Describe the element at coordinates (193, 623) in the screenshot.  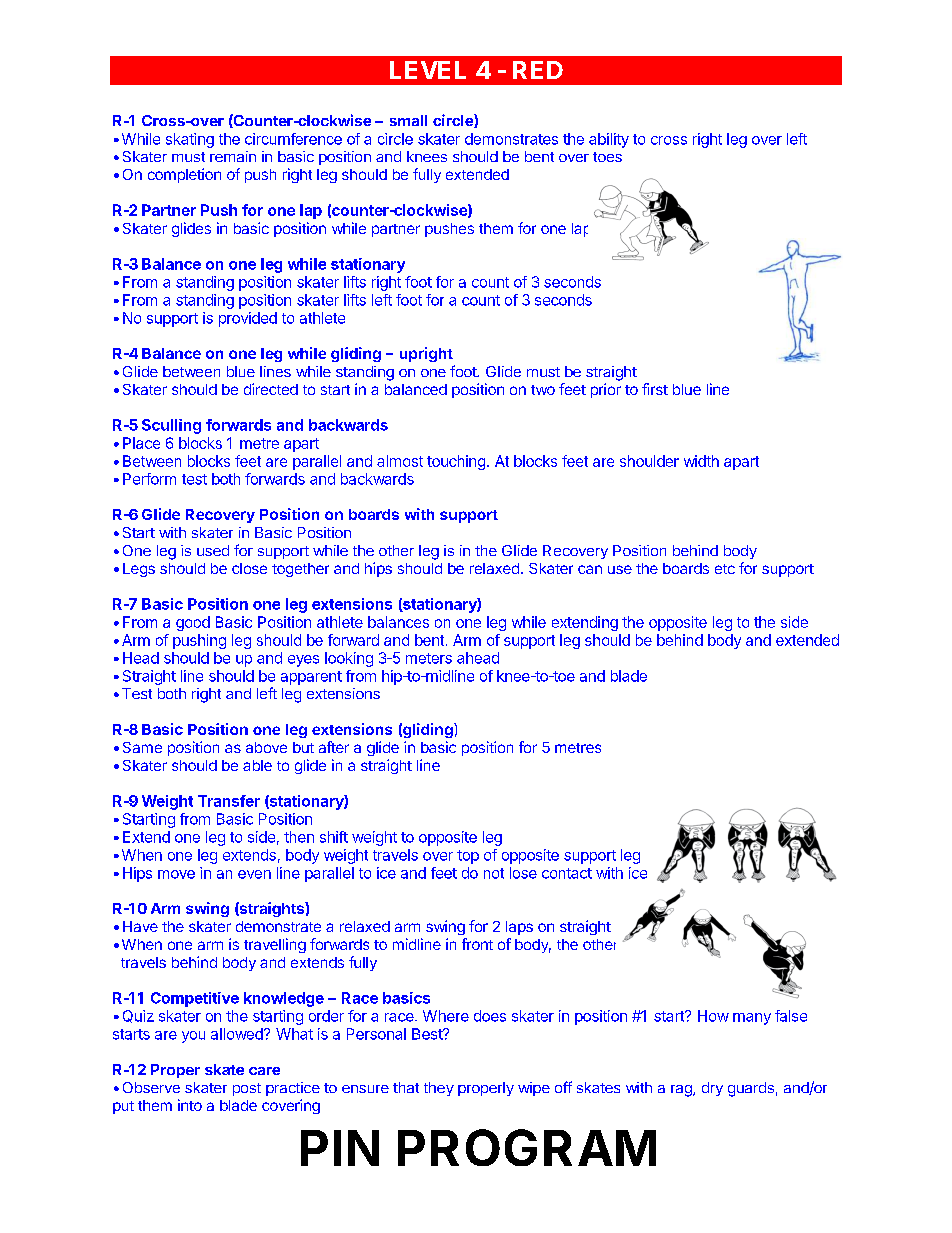
I see `good` at that location.
